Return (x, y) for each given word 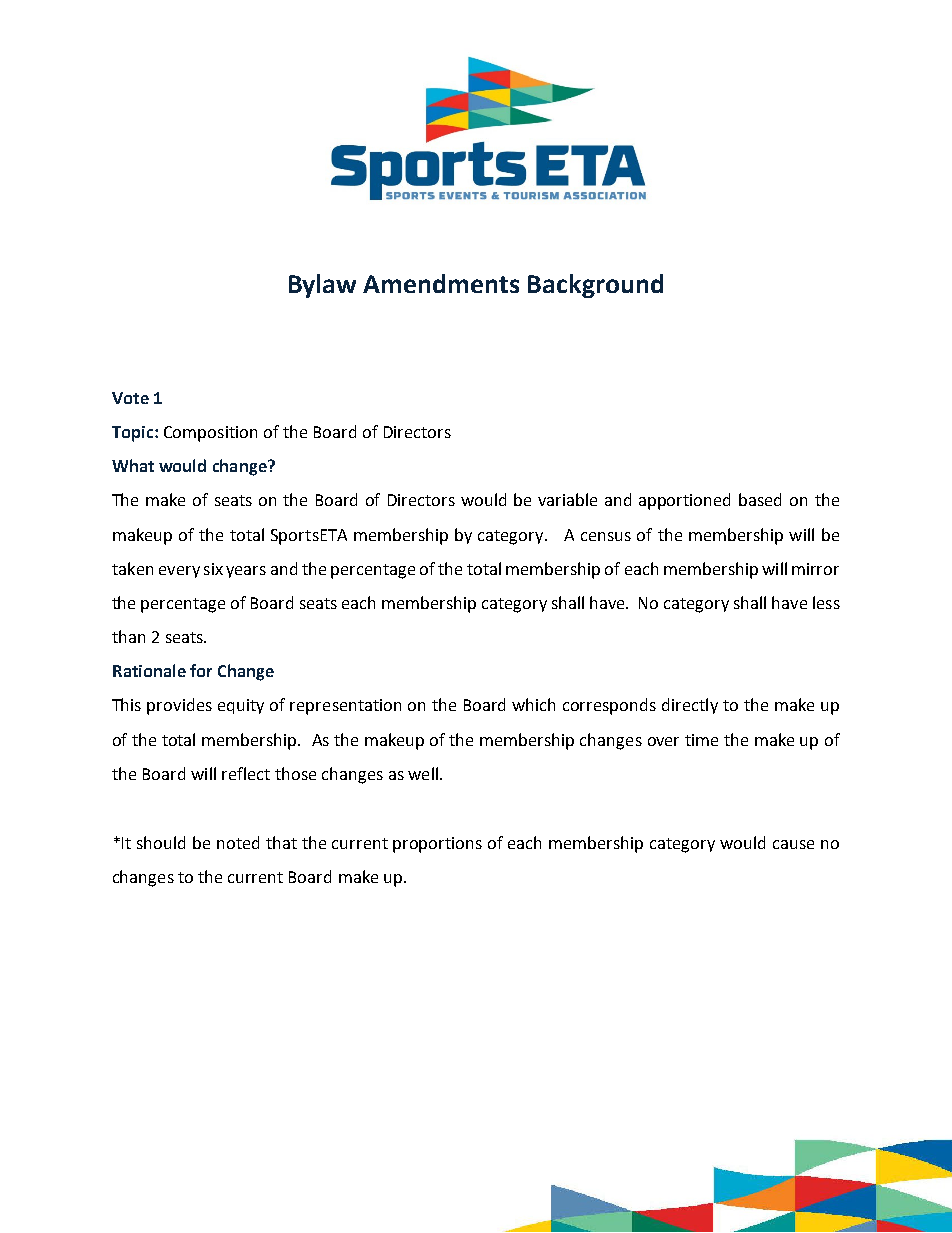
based (760, 499)
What (133, 465)
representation (345, 707)
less (826, 602)
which (533, 704)
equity (241, 706)
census (606, 536)
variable (567, 499)
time (701, 740)
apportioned (684, 501)
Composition (210, 434)
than (128, 636)
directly (690, 706)
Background (595, 286)
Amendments (441, 283)
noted (238, 842)
